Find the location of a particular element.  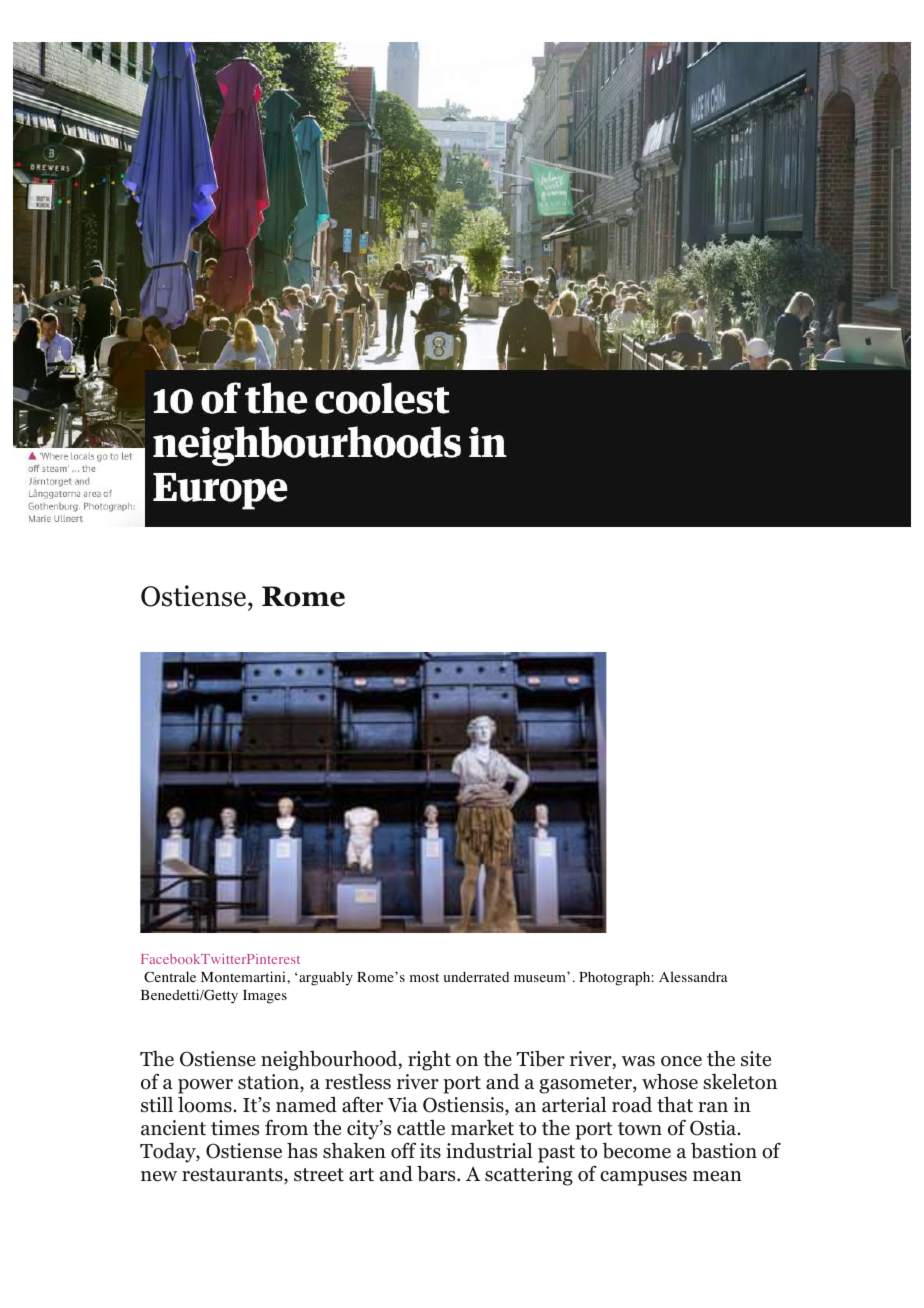

restaurants is located at coordinates (233, 1176).
